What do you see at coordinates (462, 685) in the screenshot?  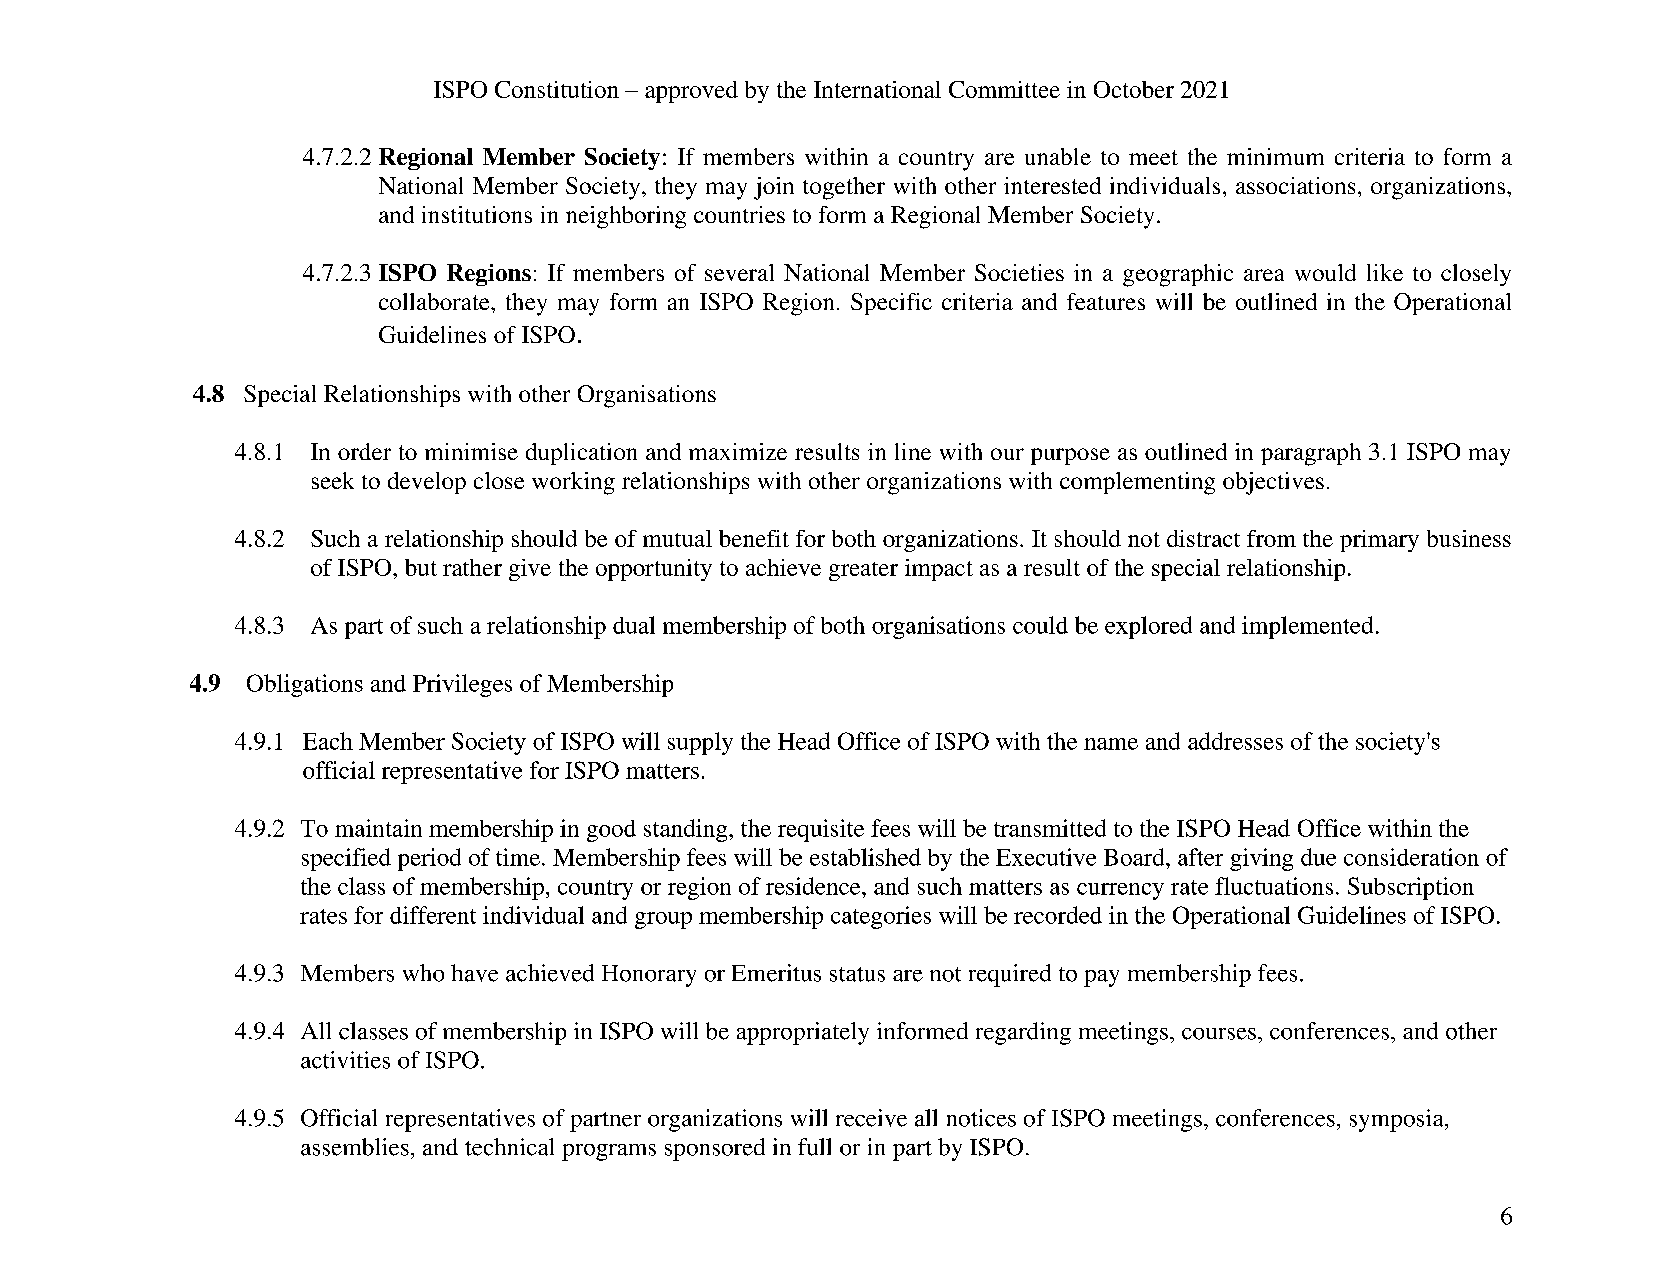 I see `Privileges` at bounding box center [462, 685].
